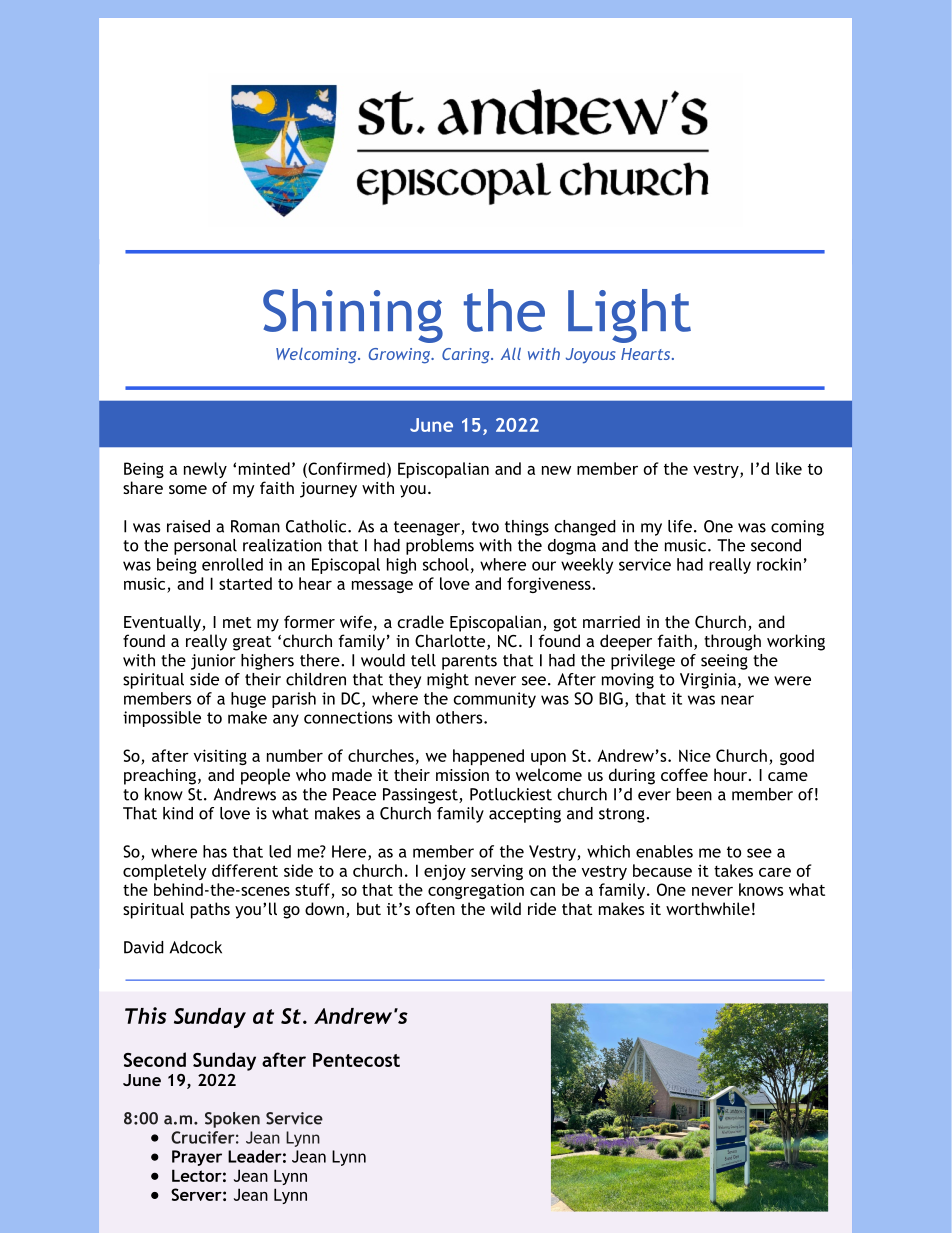 Image resolution: width=952 pixels, height=1233 pixels. Describe the element at coordinates (525, 815) in the document. I see `accepting` at that location.
